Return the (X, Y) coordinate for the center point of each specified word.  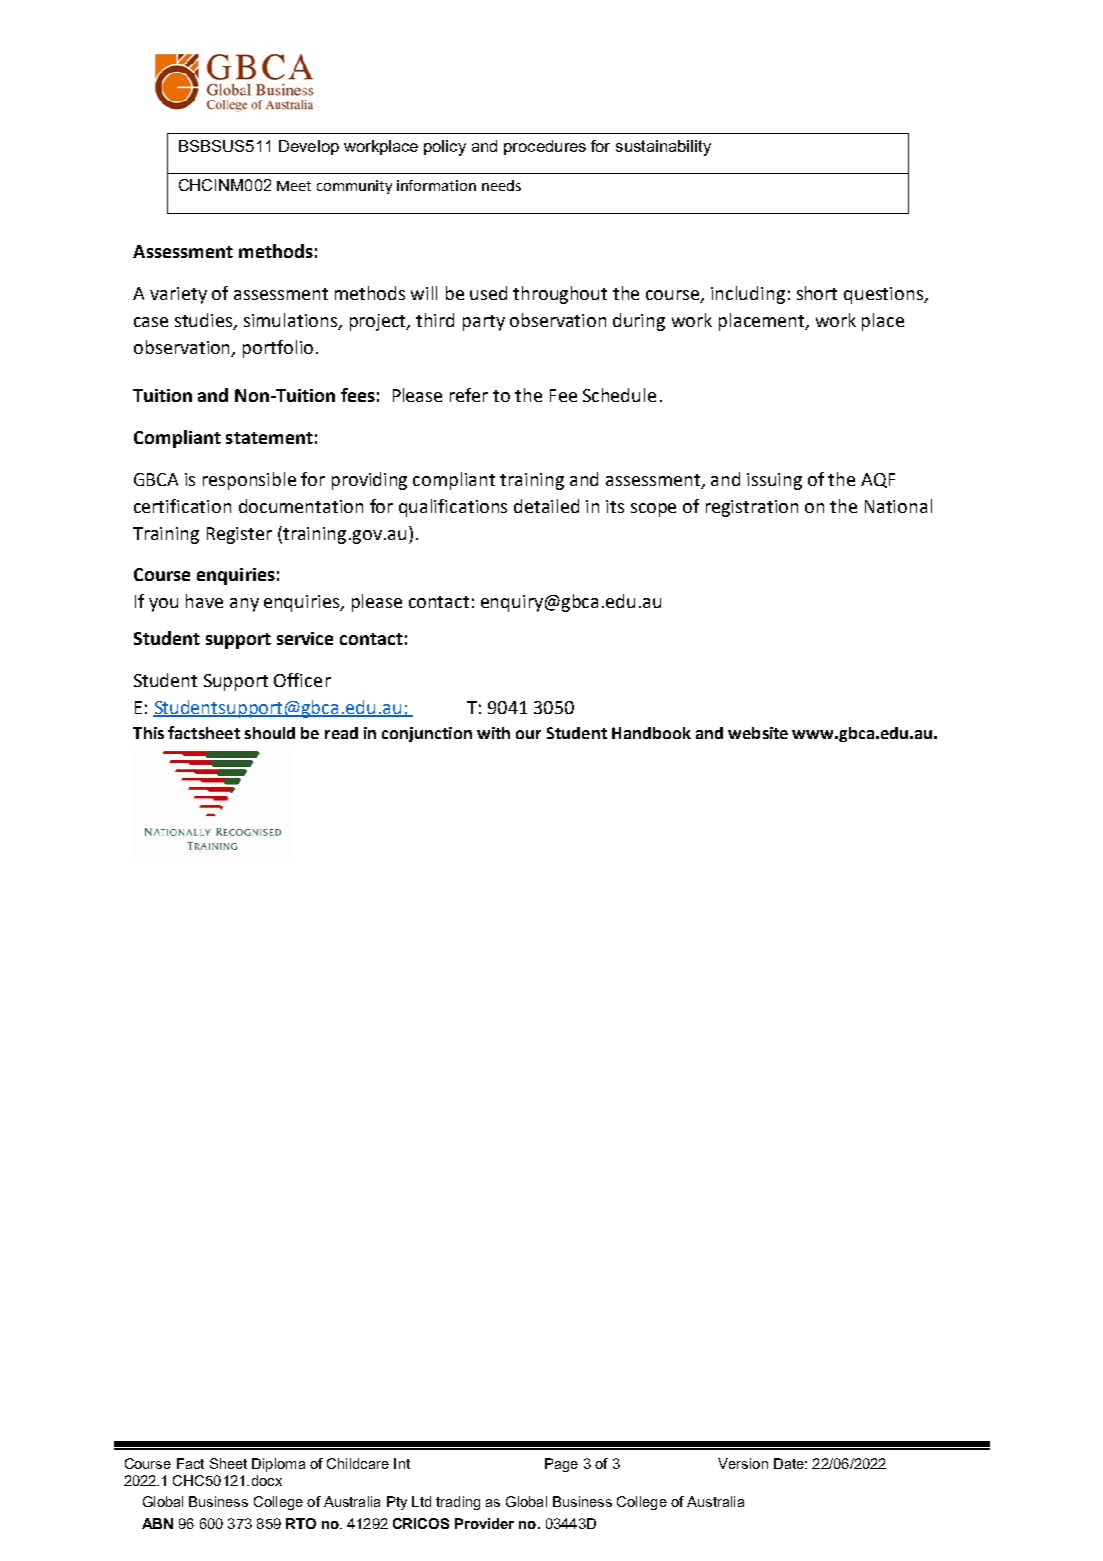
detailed (546, 506)
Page (561, 1465)
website (758, 733)
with (493, 733)
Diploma (278, 1465)
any (244, 605)
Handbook (651, 733)
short (817, 293)
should (270, 733)
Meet (294, 186)
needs (501, 185)
